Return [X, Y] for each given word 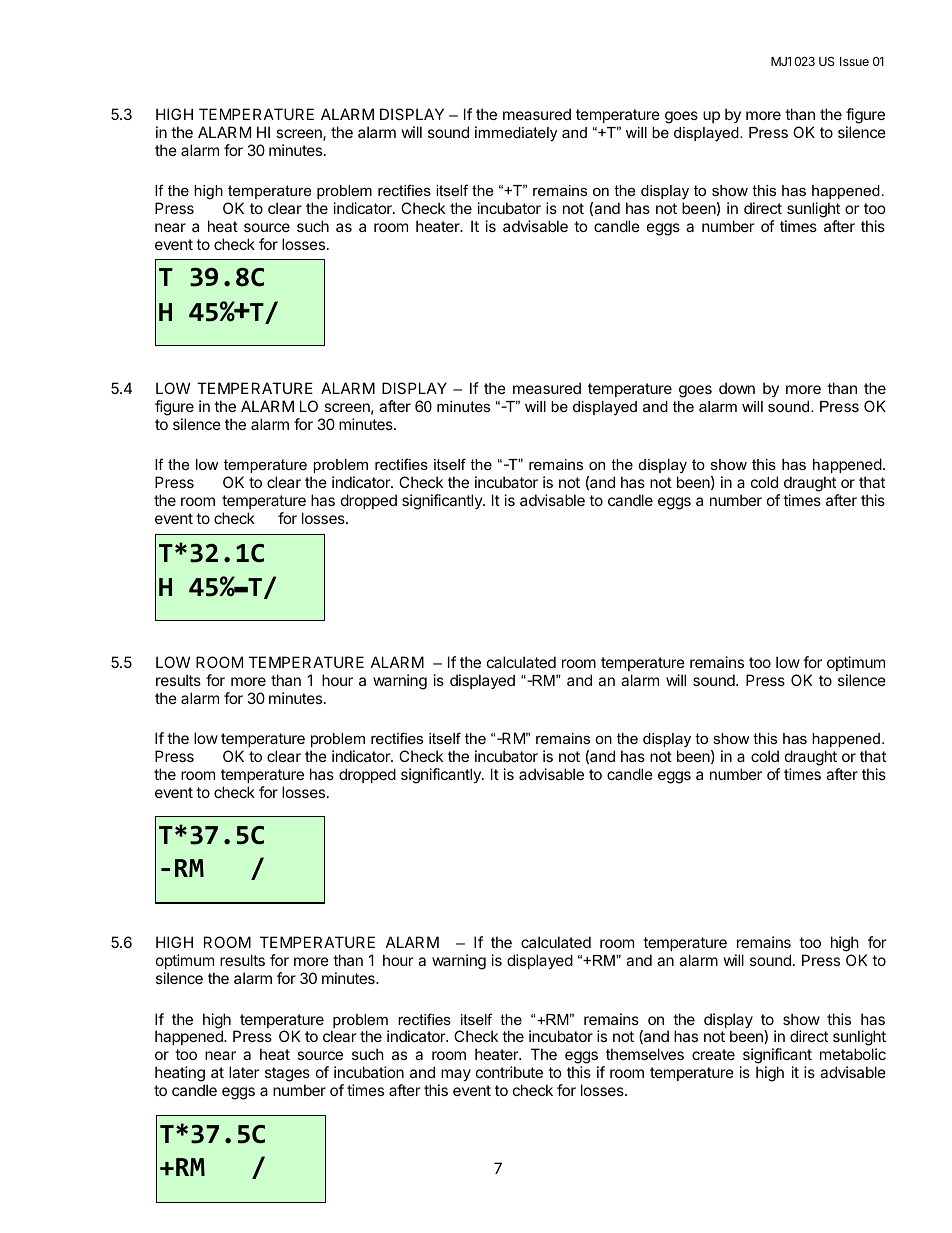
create [713, 1054]
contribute [509, 1072]
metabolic [853, 1054]
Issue [854, 61]
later [244, 1072]
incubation [369, 1072]
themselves [645, 1054]
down [737, 388]
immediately [516, 134]
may [455, 1077]
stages [287, 1076]
